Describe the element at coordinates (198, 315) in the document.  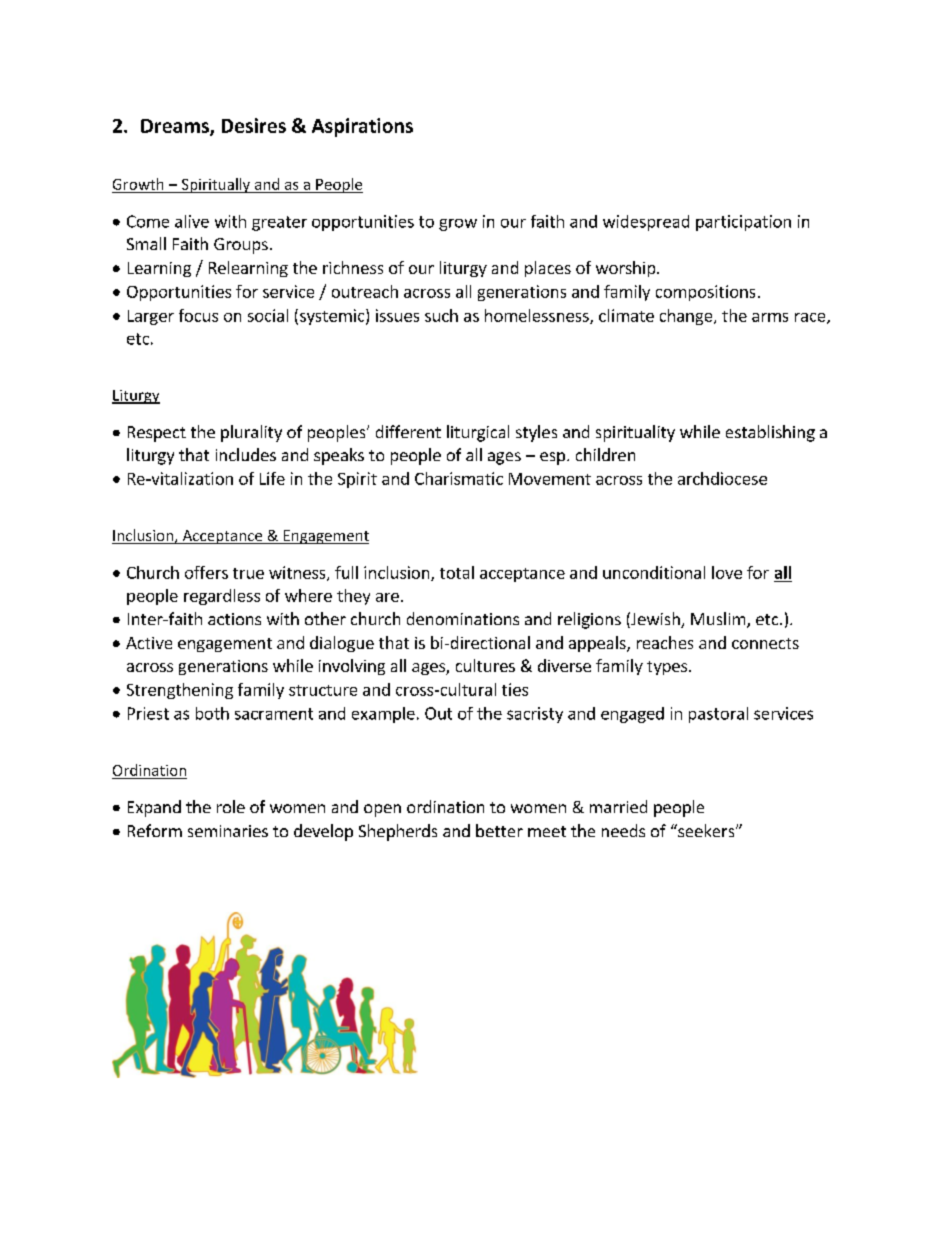
I see `focus` at that location.
